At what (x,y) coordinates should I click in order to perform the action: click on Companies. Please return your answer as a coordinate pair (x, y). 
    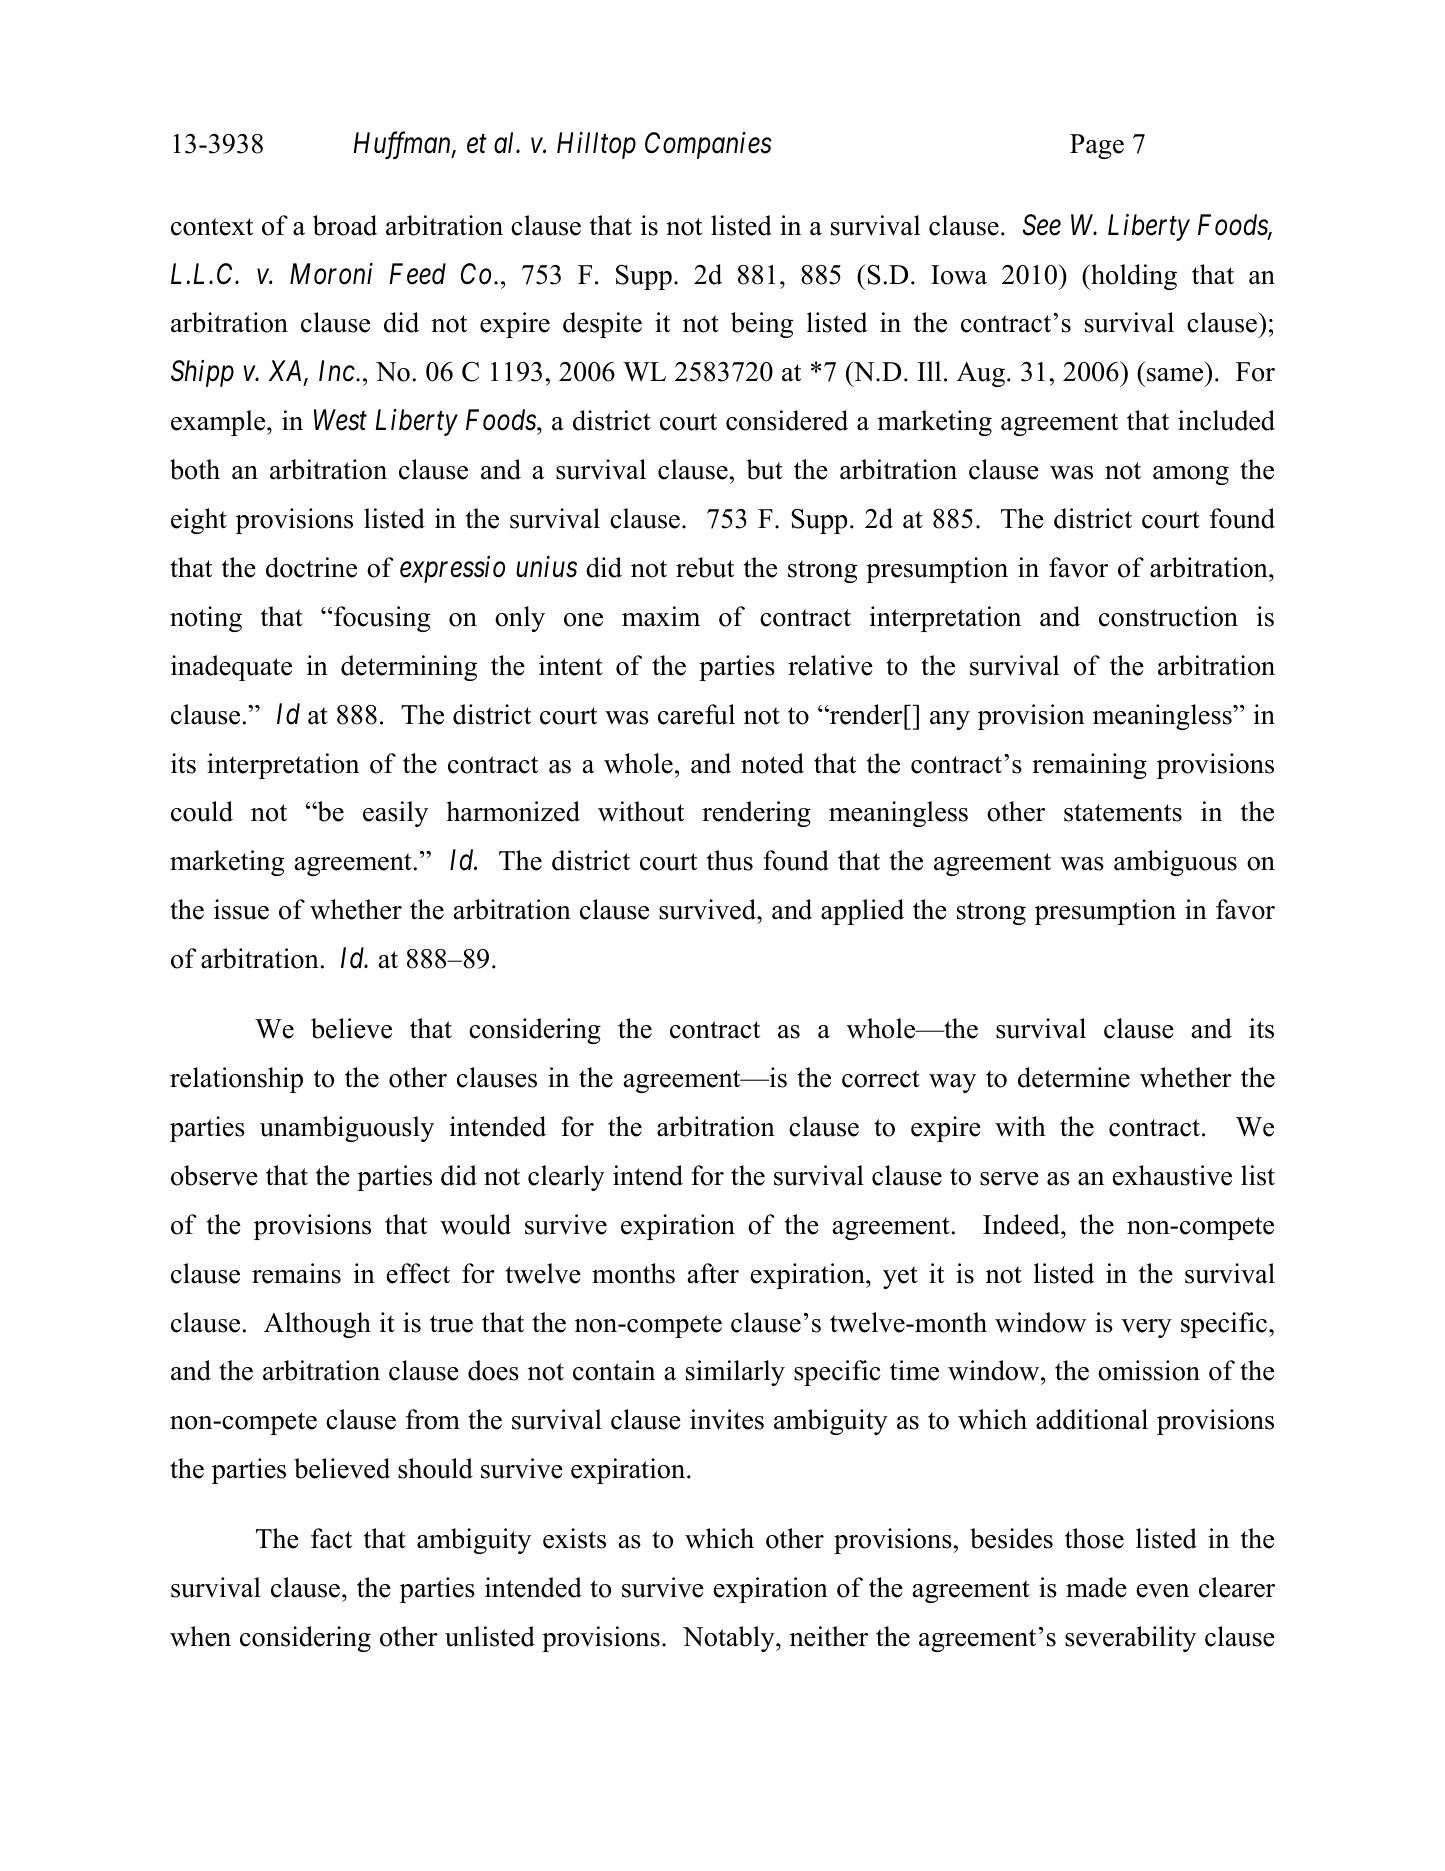
    Looking at the image, I should click on (708, 145).
